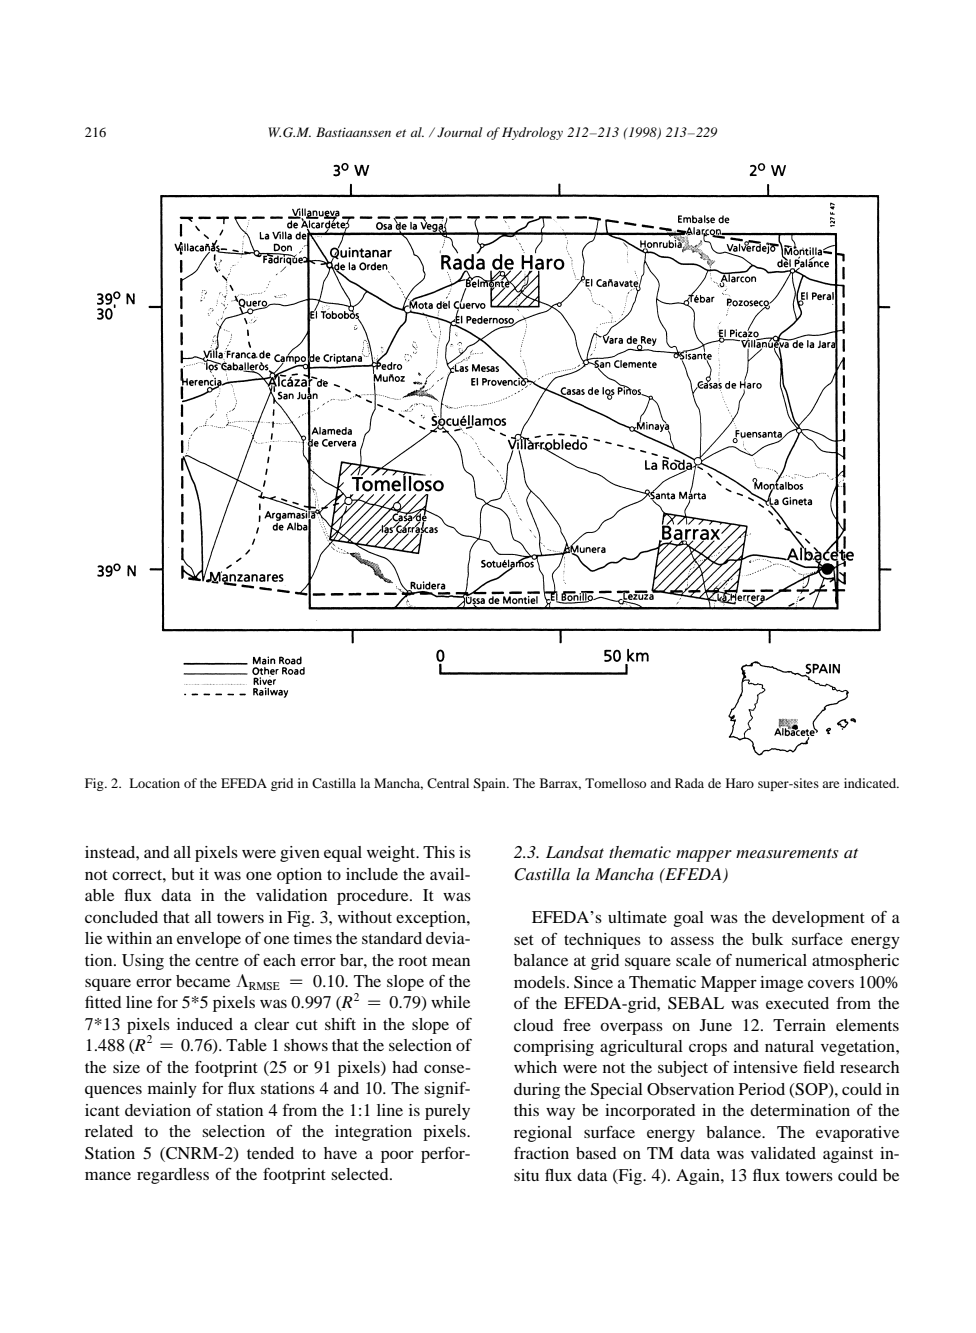 The width and height of the document is (976, 1333). Describe the element at coordinates (109, 1131) in the document. I see `related` at that location.
